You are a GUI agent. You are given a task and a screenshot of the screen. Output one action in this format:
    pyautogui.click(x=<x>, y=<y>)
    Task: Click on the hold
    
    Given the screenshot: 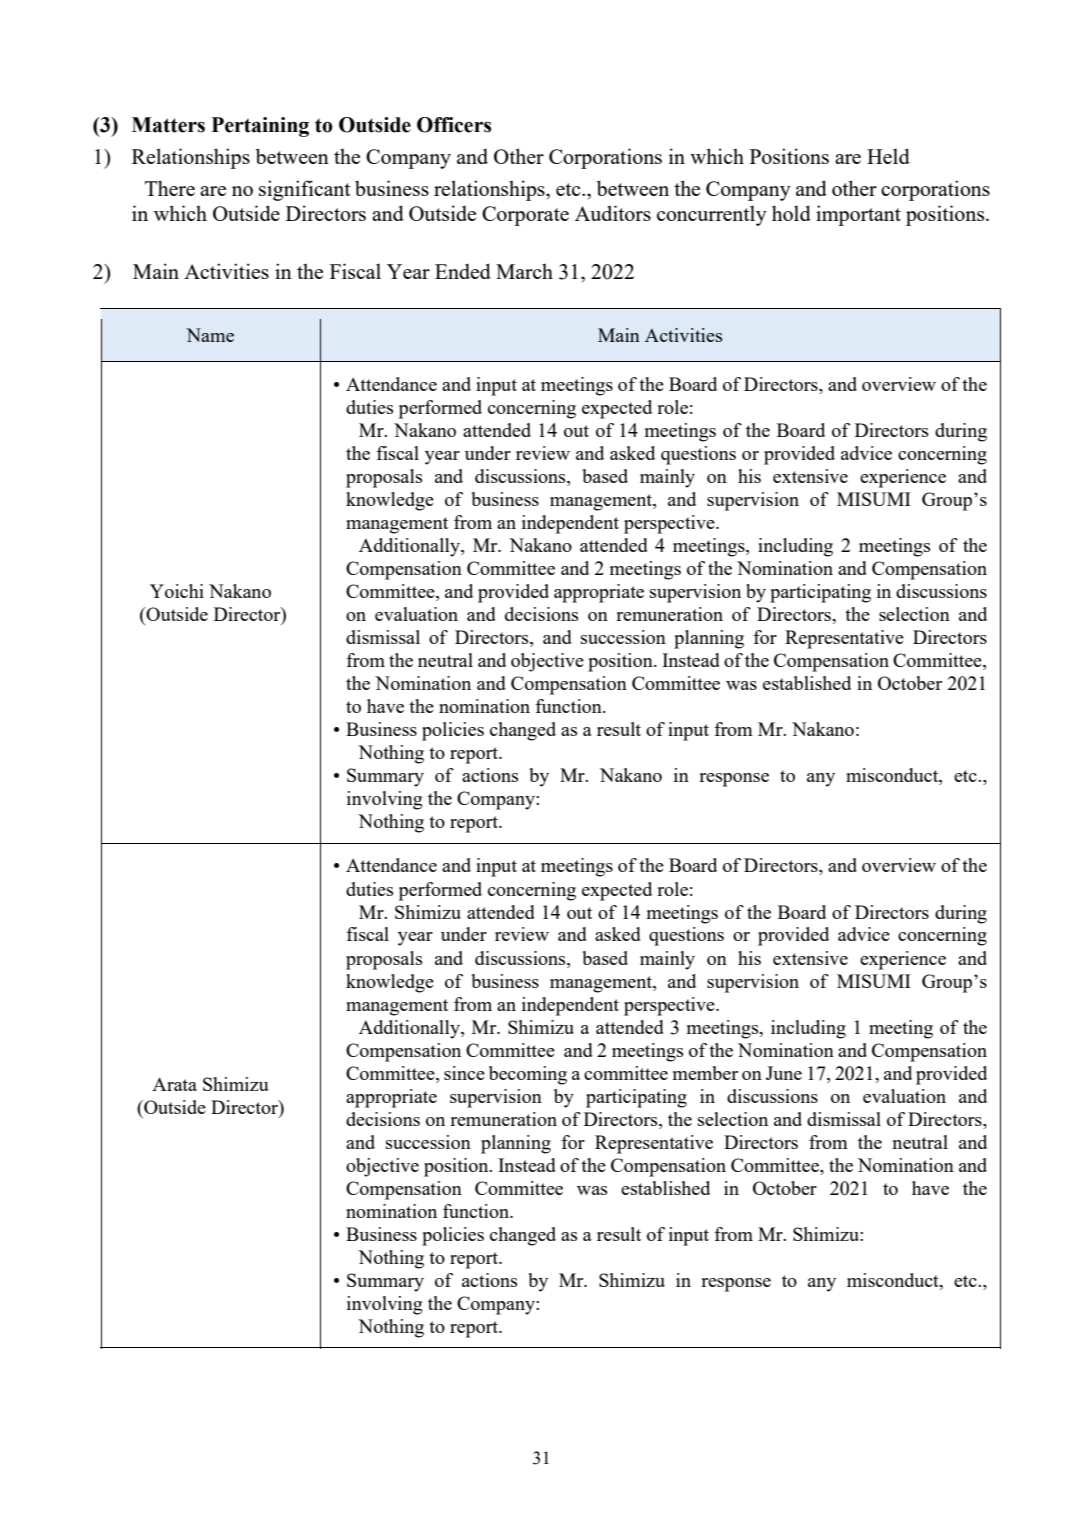 What is the action you would take?
    pyautogui.click(x=791, y=213)
